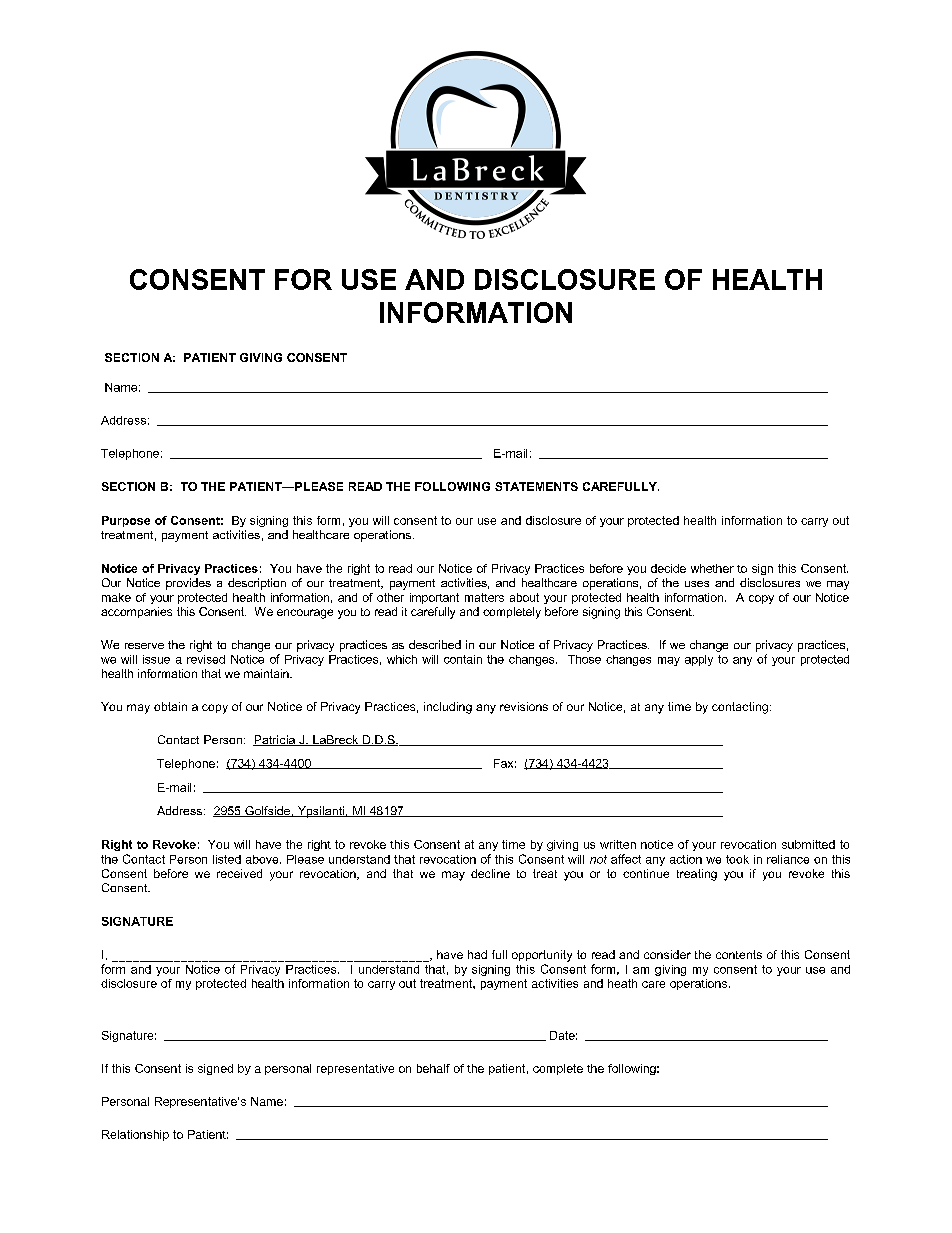 Image resolution: width=952 pixels, height=1233 pixels. Describe the element at coordinates (622, 983) in the screenshot. I see `heath` at that location.
